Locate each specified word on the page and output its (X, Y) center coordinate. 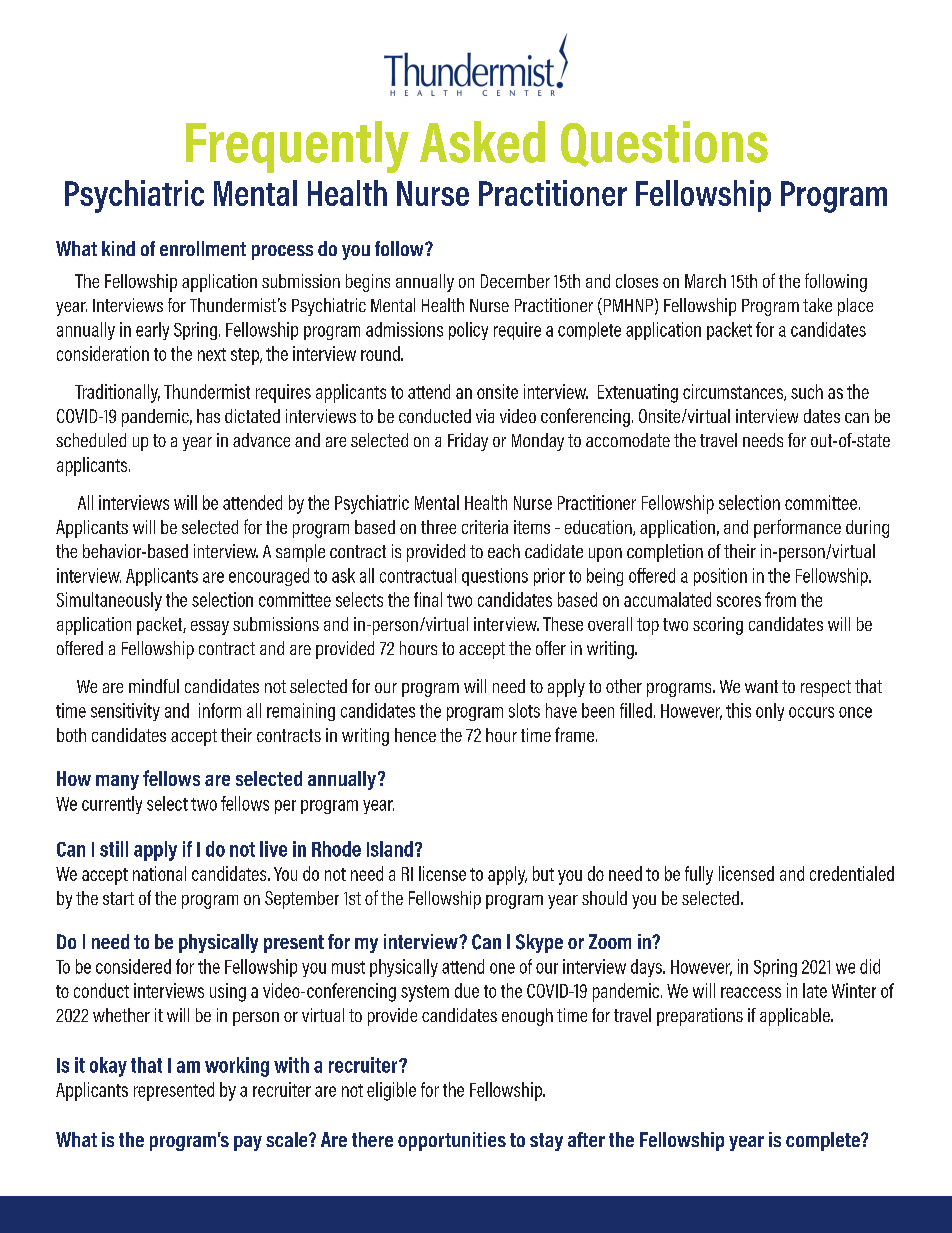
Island (390, 849)
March (705, 281)
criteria (485, 527)
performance (797, 528)
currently (112, 805)
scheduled (91, 440)
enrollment (203, 248)
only (770, 712)
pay (248, 1143)
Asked (482, 142)
